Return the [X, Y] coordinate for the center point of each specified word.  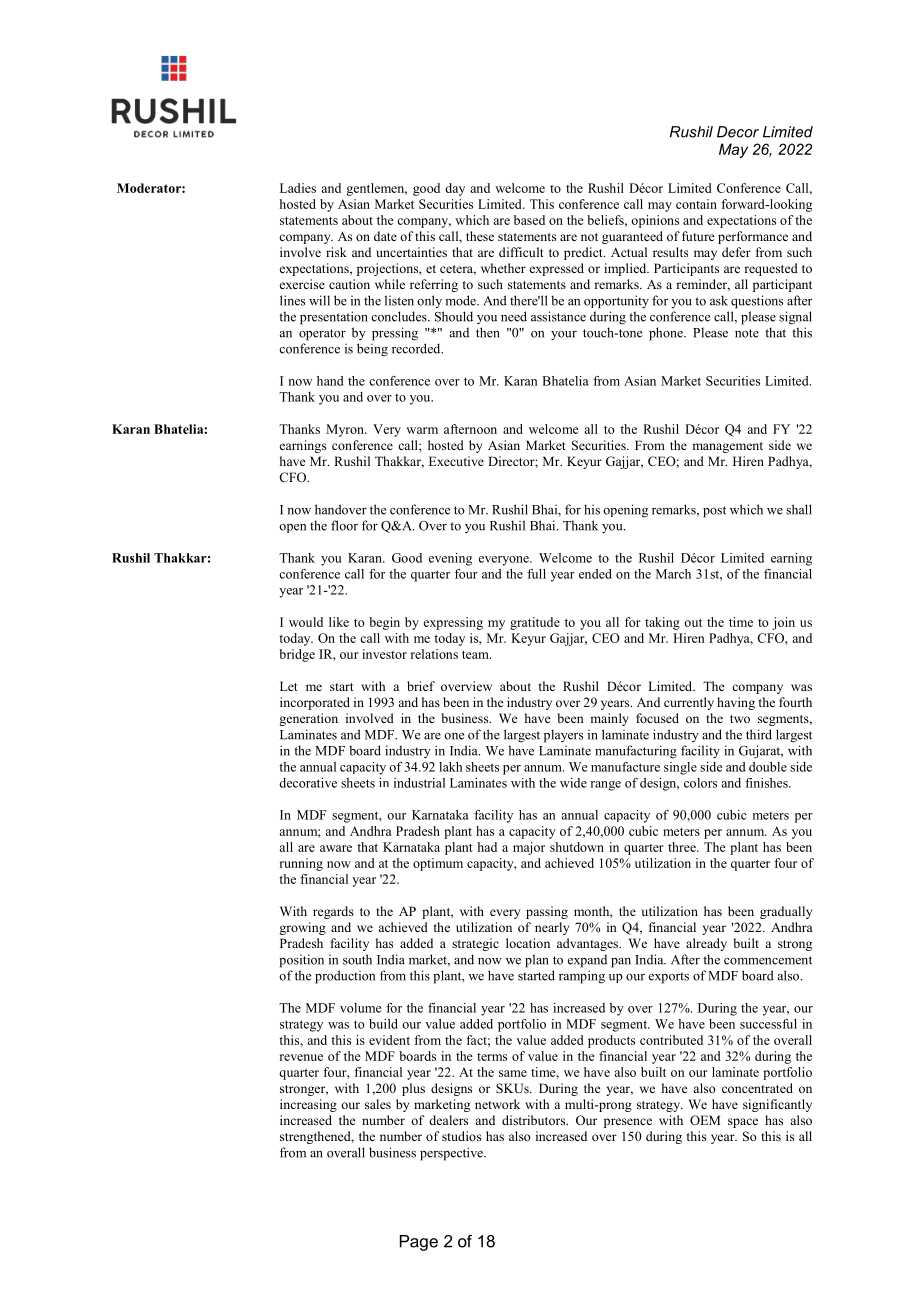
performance [753, 237]
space [743, 1123]
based [529, 220]
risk [336, 252]
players [563, 736]
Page [419, 1243]
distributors [535, 1120]
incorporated [315, 703]
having [736, 703]
